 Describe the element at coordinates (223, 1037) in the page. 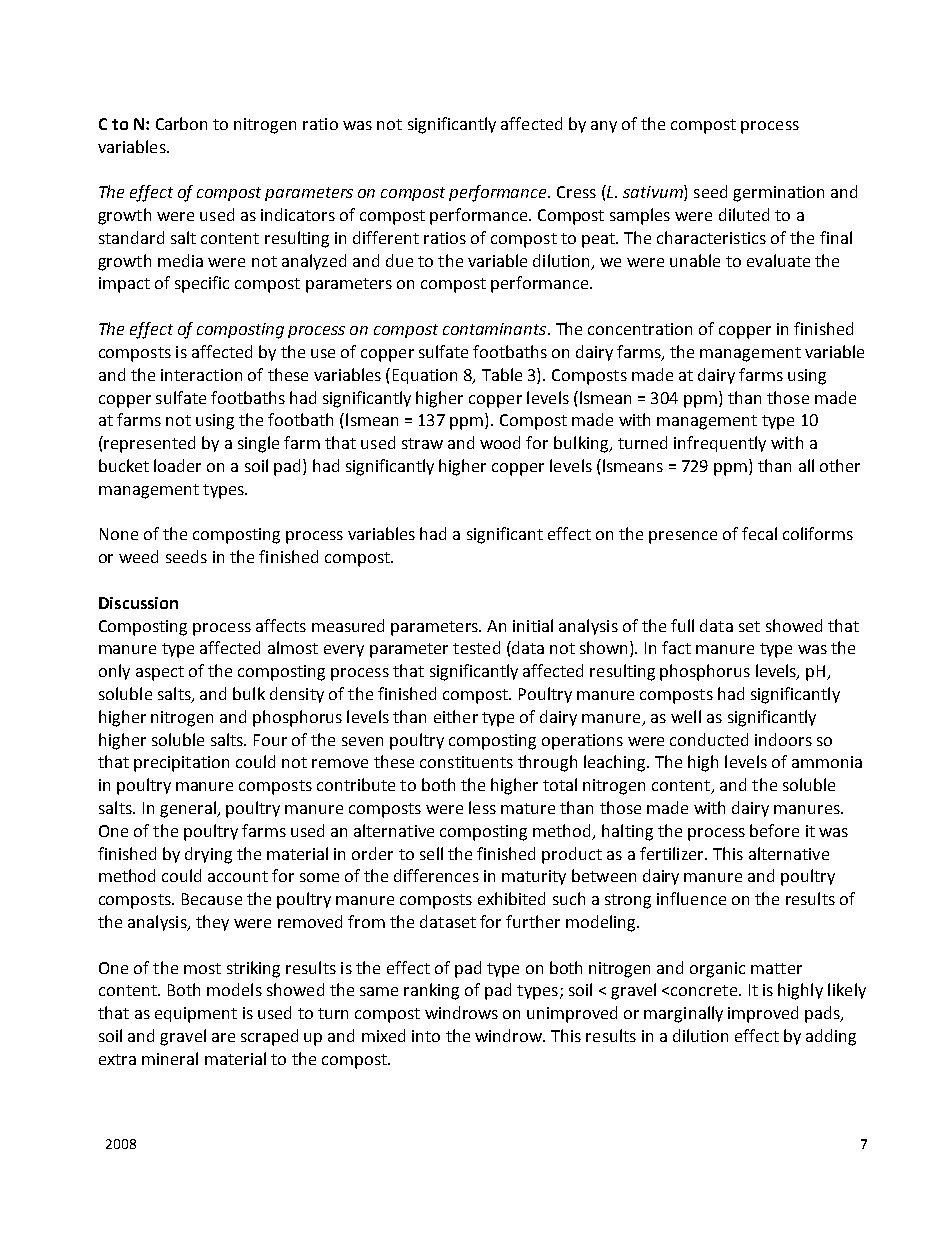

I see `are` at that location.
